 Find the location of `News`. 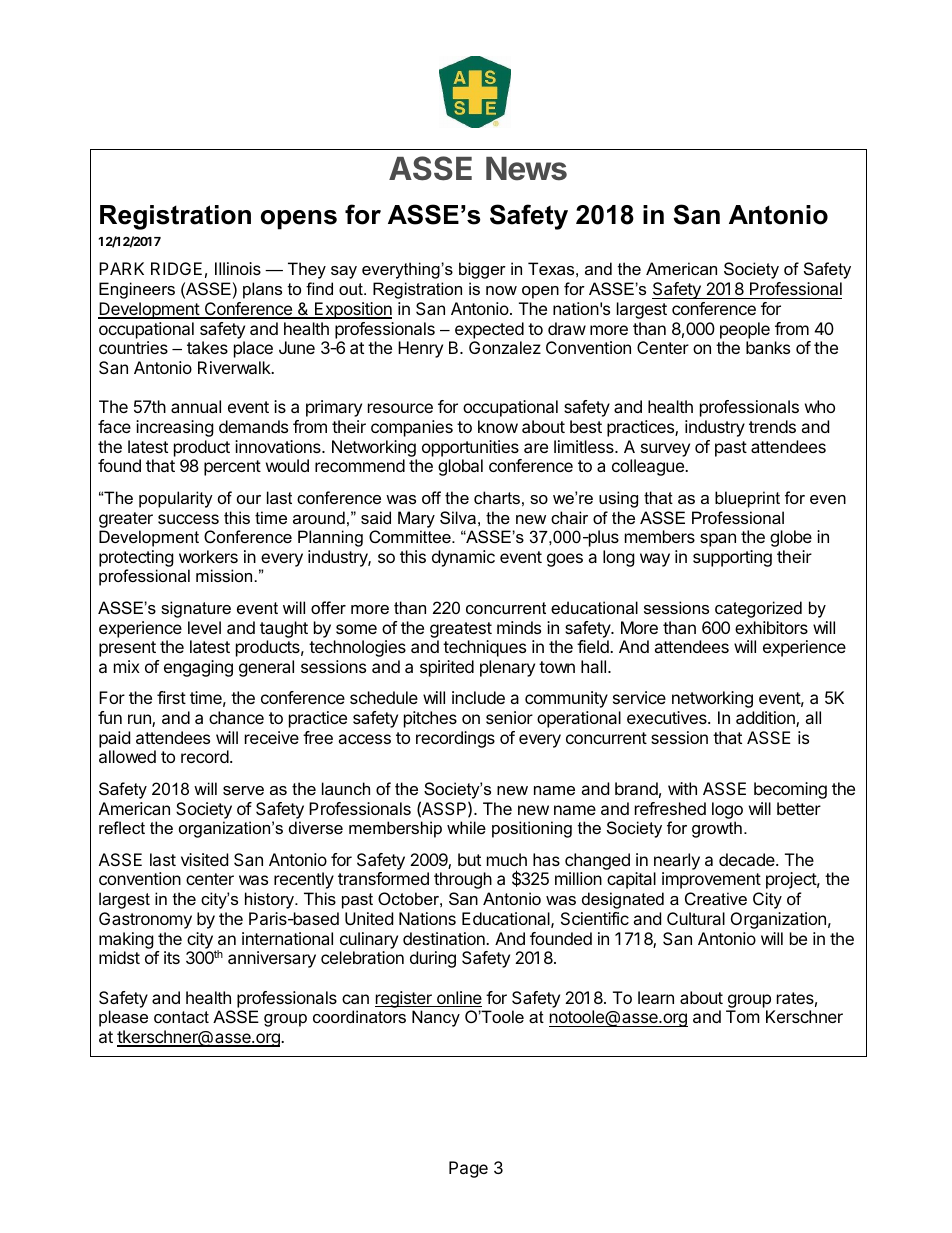

News is located at coordinates (526, 169).
